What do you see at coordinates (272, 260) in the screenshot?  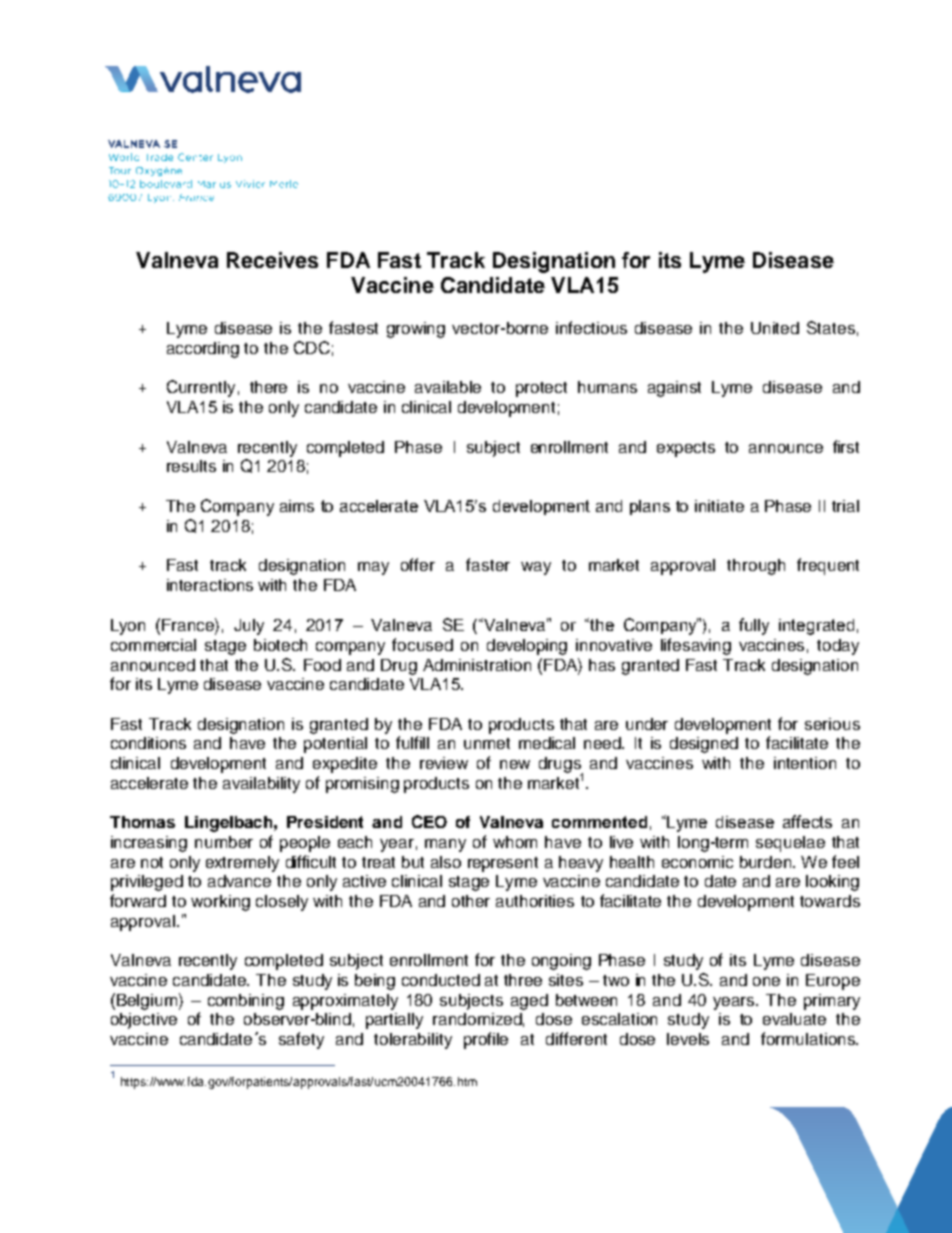 I see `Receives` at bounding box center [272, 260].
